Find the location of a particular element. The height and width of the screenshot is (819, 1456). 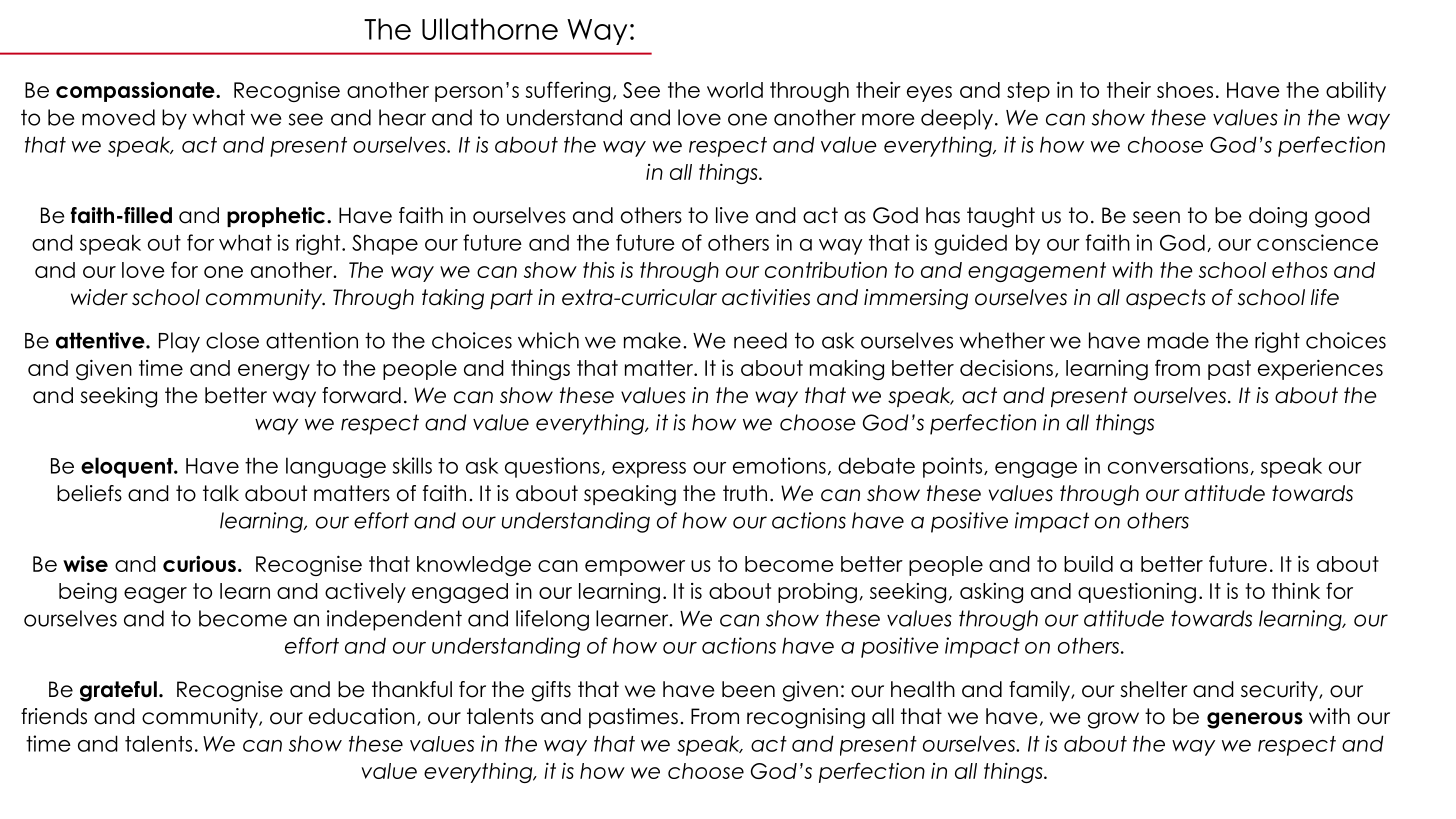

experiences is located at coordinates (1320, 369).
